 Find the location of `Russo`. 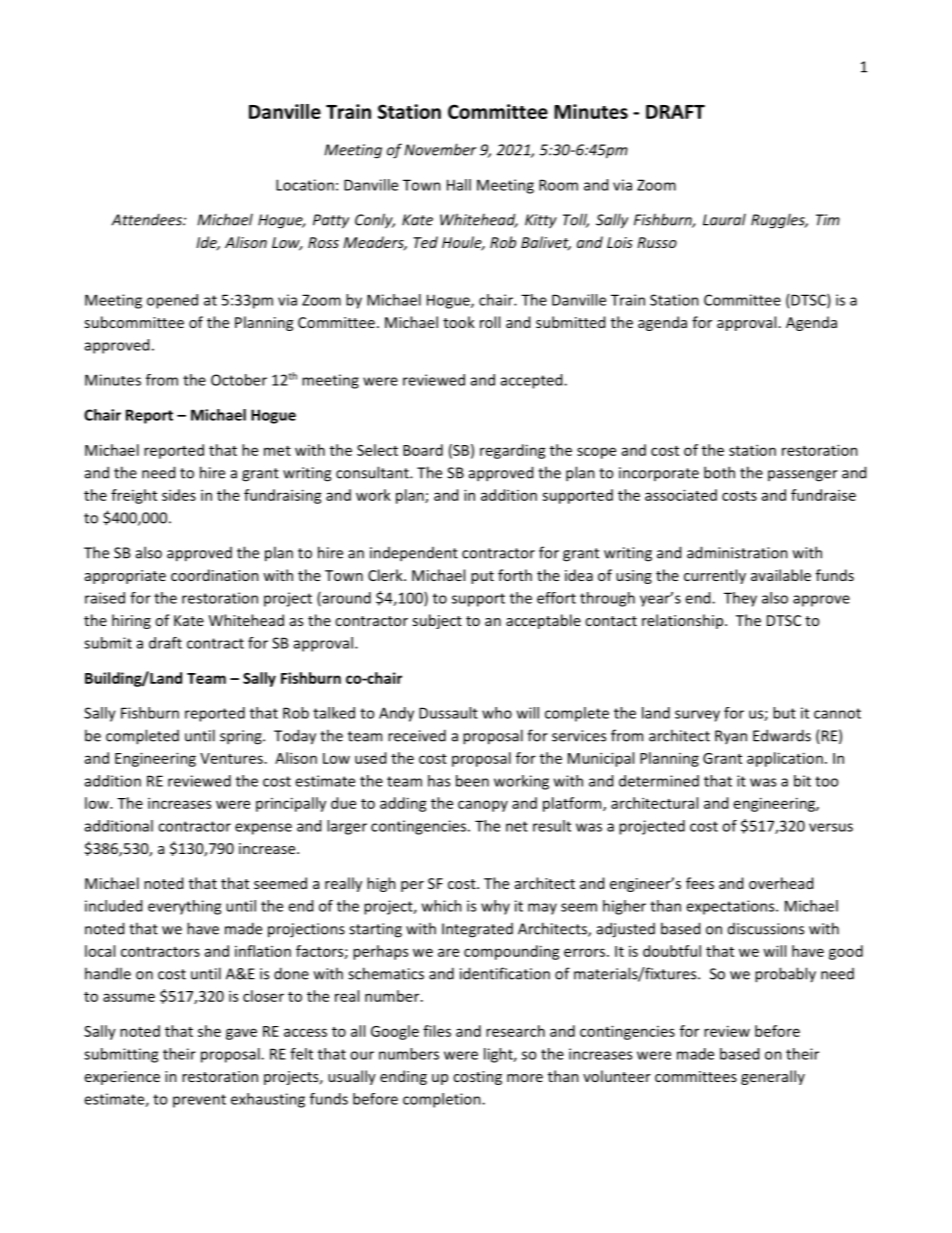

Russo is located at coordinates (657, 242).
